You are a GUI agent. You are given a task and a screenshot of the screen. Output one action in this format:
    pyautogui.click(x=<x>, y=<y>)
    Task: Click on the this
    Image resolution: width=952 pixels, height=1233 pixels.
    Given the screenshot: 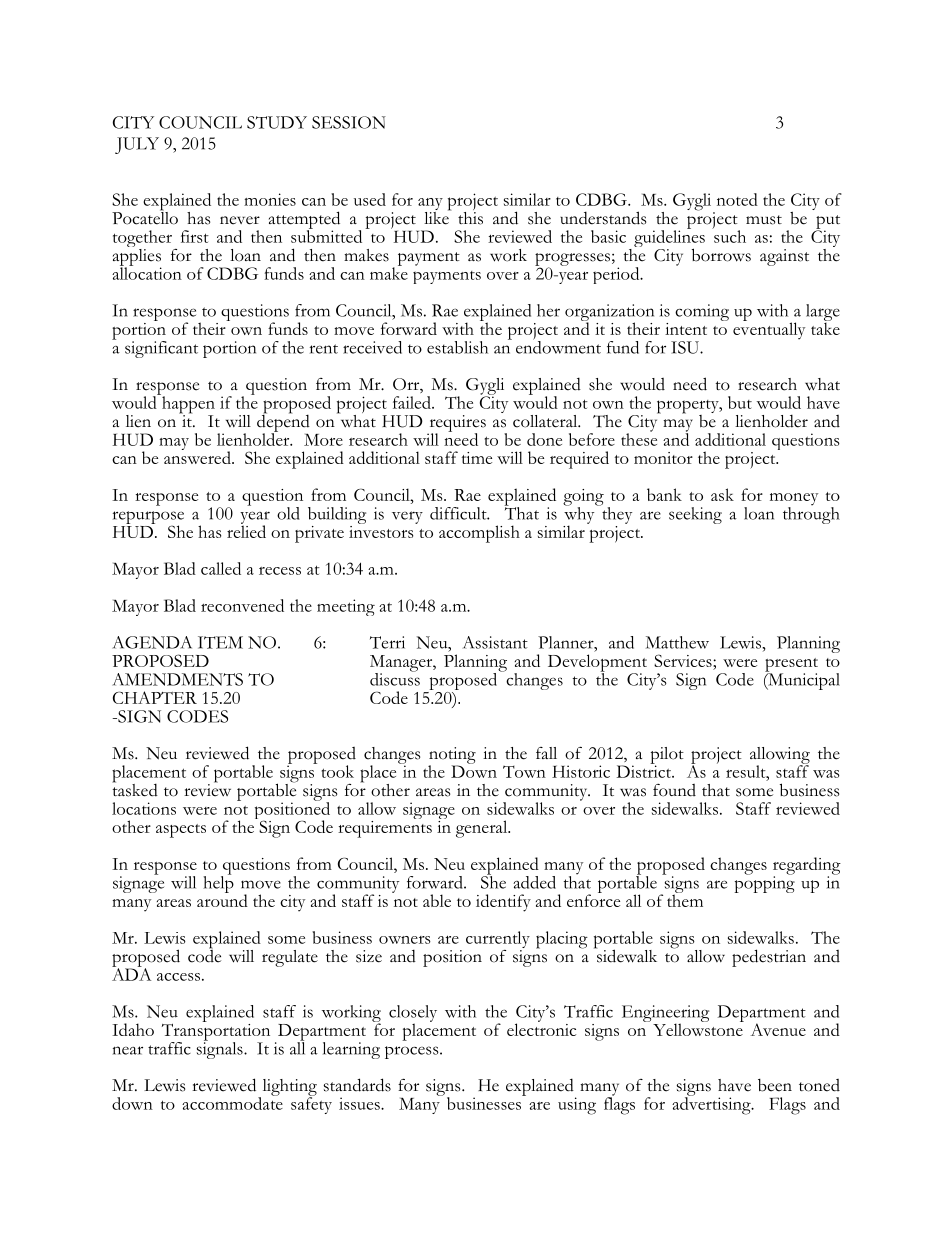 What is the action you would take?
    pyautogui.click(x=470, y=217)
